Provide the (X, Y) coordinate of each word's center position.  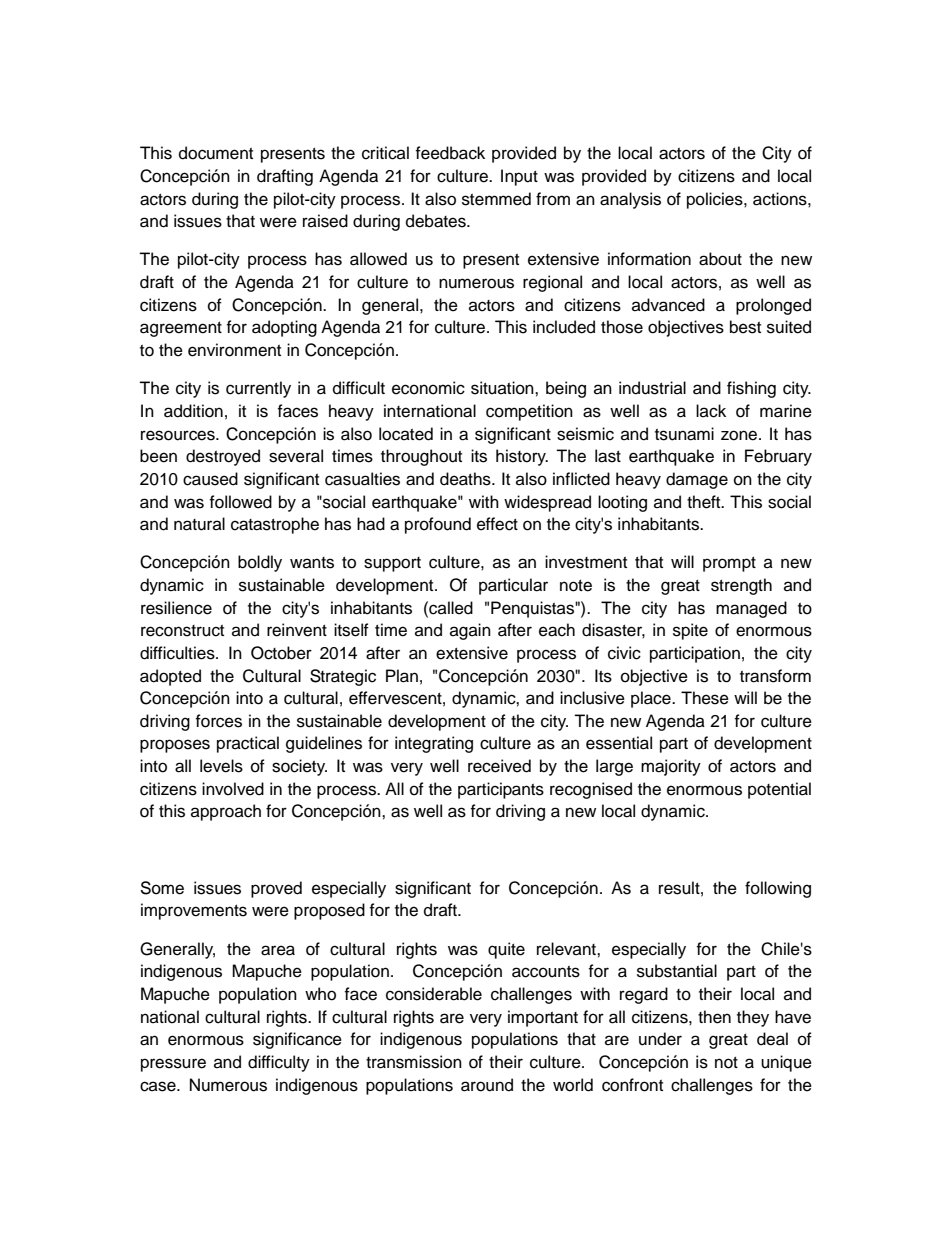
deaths (466, 479)
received (499, 766)
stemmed (496, 199)
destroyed (223, 457)
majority (671, 767)
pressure (173, 1065)
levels (221, 766)
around (487, 1085)
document (216, 153)
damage (697, 480)
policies (716, 200)
